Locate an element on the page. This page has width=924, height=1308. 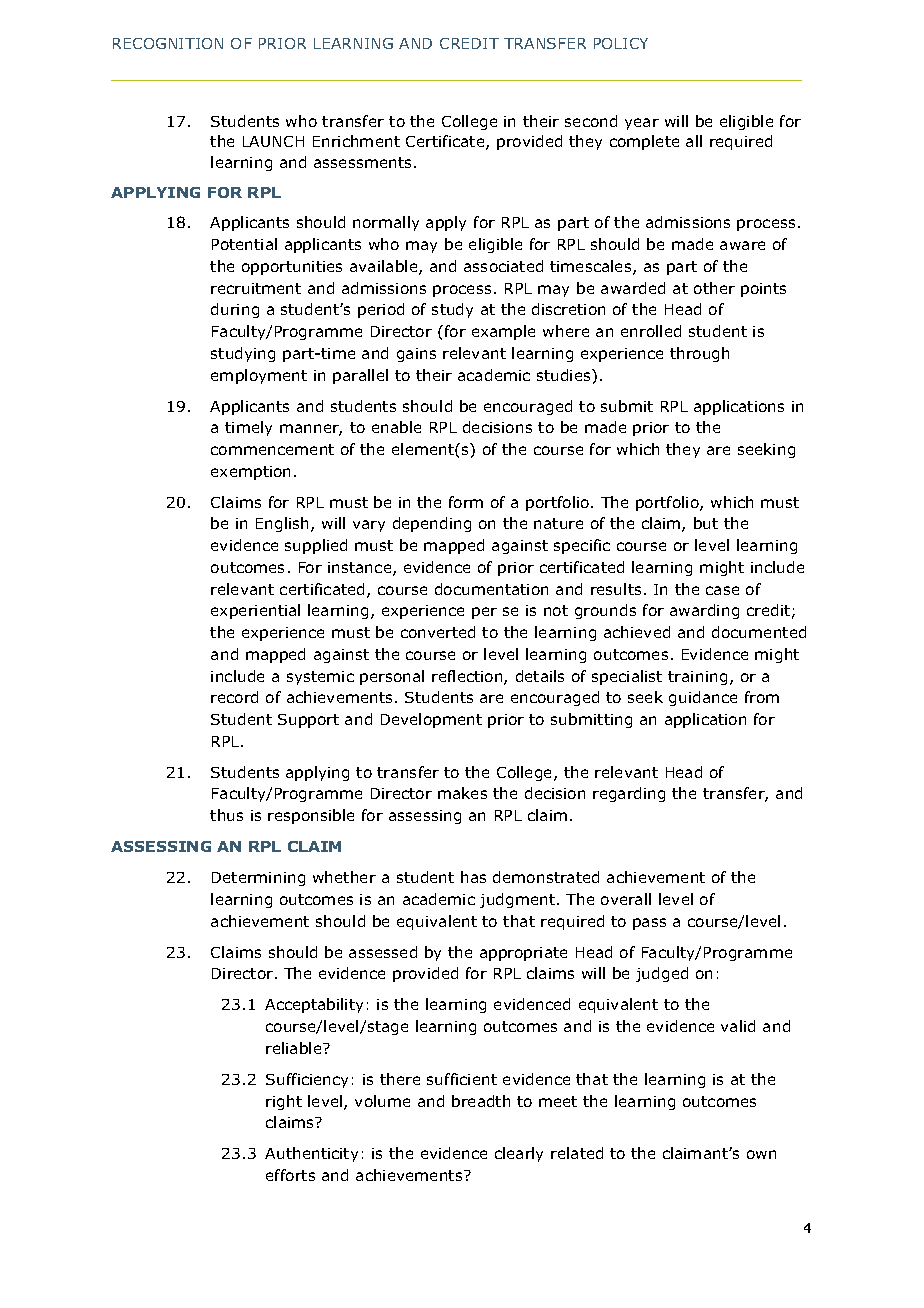
right is located at coordinates (284, 1102).
